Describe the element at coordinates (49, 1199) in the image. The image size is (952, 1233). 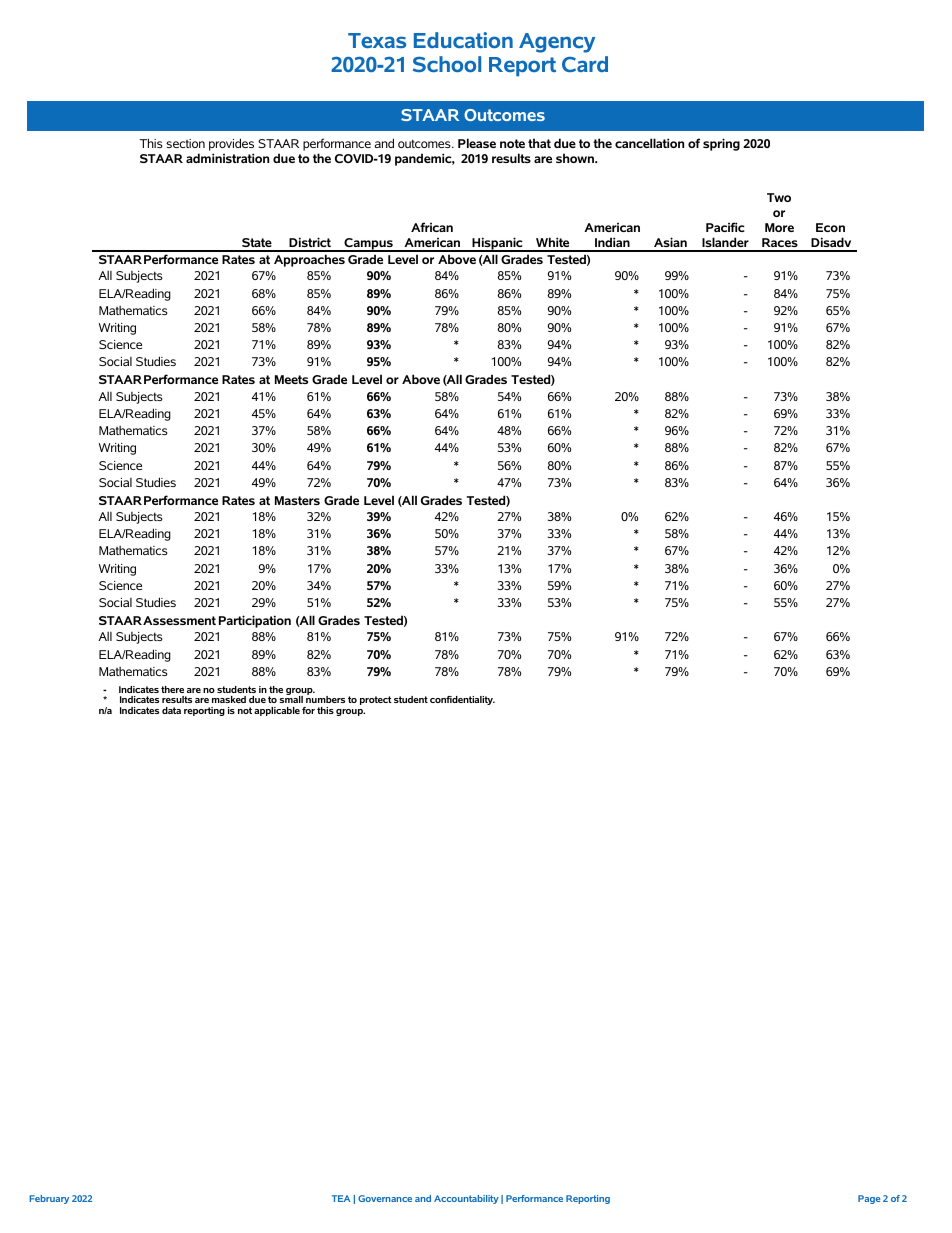
I see `February` at that location.
